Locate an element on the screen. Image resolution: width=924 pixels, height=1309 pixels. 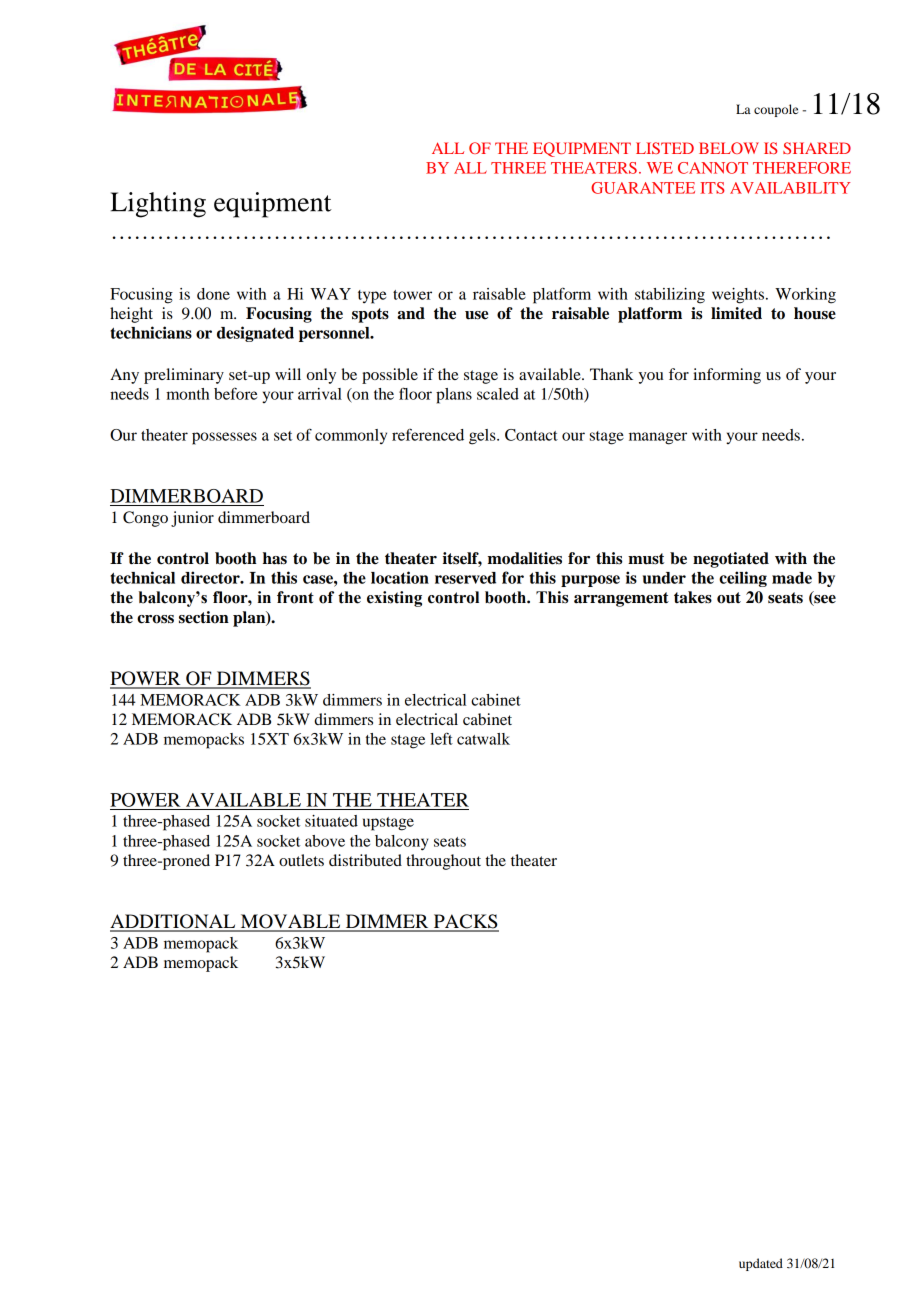
updated is located at coordinates (761, 1264).
